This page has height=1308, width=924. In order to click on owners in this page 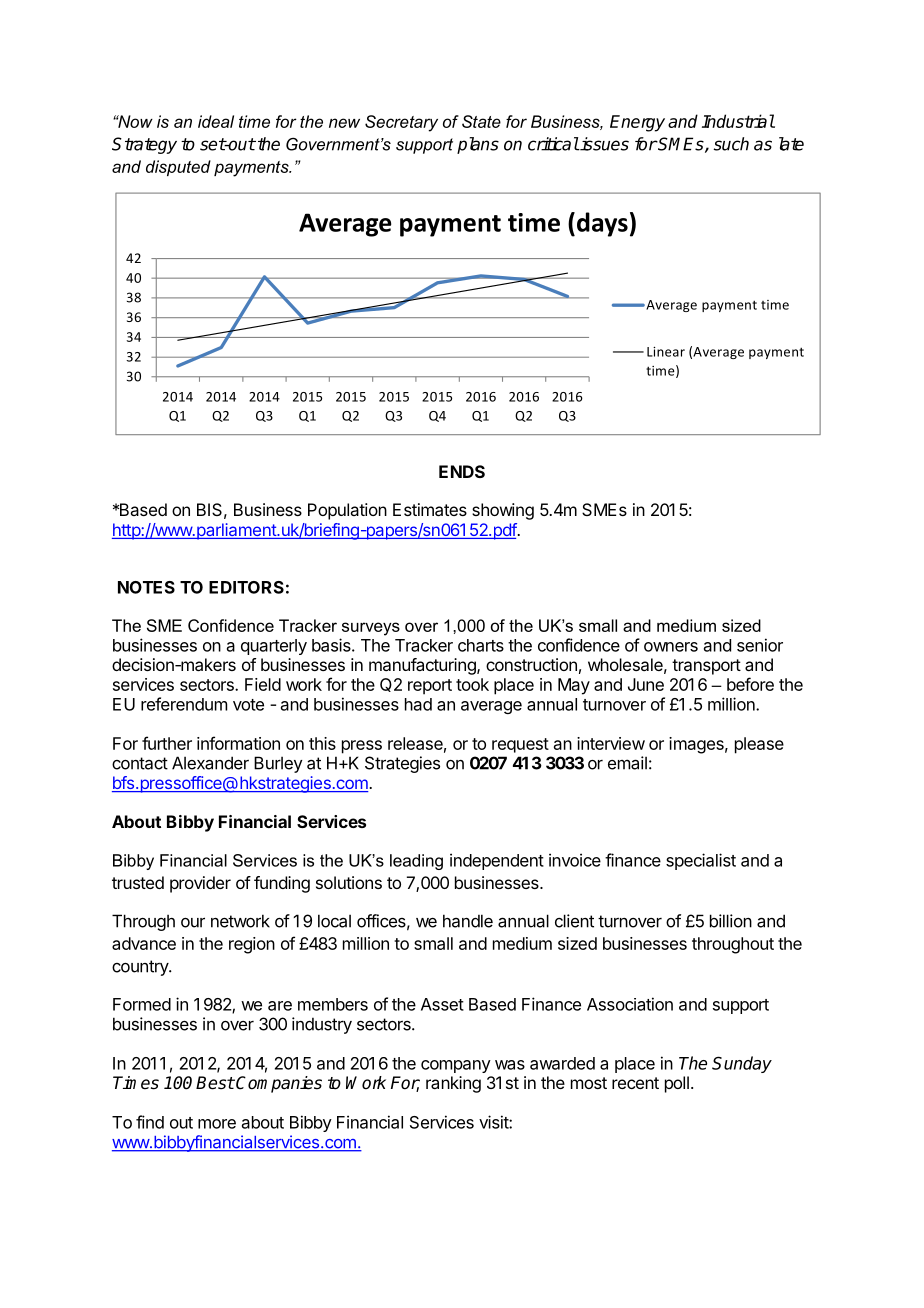, I will do `click(671, 647)`.
